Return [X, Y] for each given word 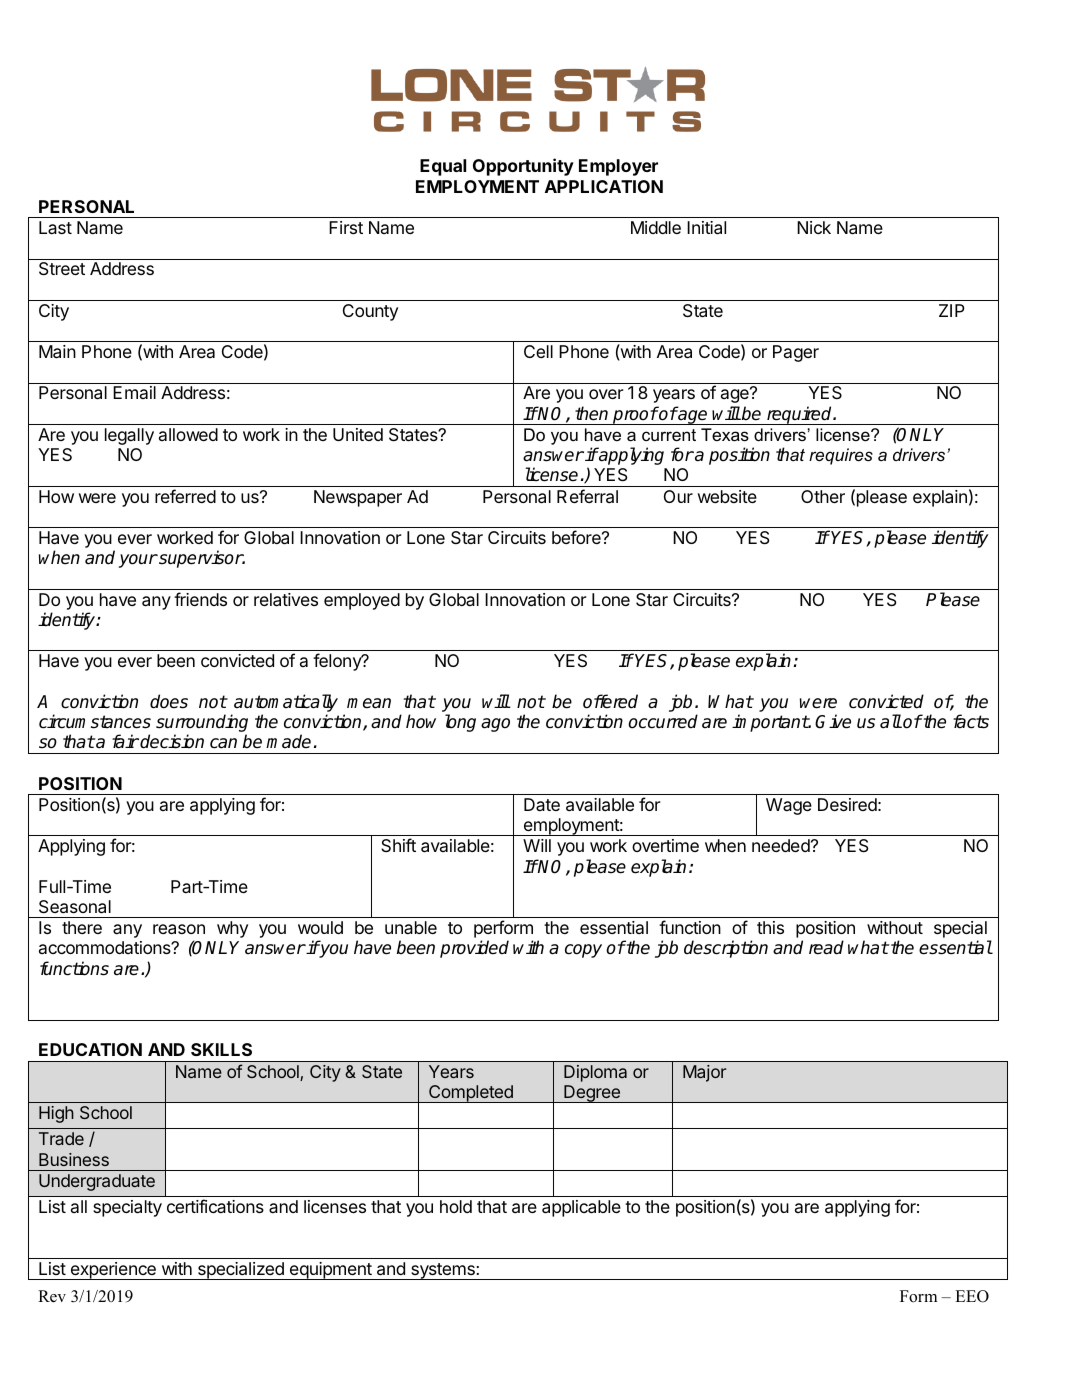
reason [179, 929]
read [826, 947]
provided [474, 949]
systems [443, 1271]
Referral [587, 496]
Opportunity [523, 167]
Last [55, 227]
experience [113, 1271]
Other [823, 496]
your [138, 561]
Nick [814, 227]
